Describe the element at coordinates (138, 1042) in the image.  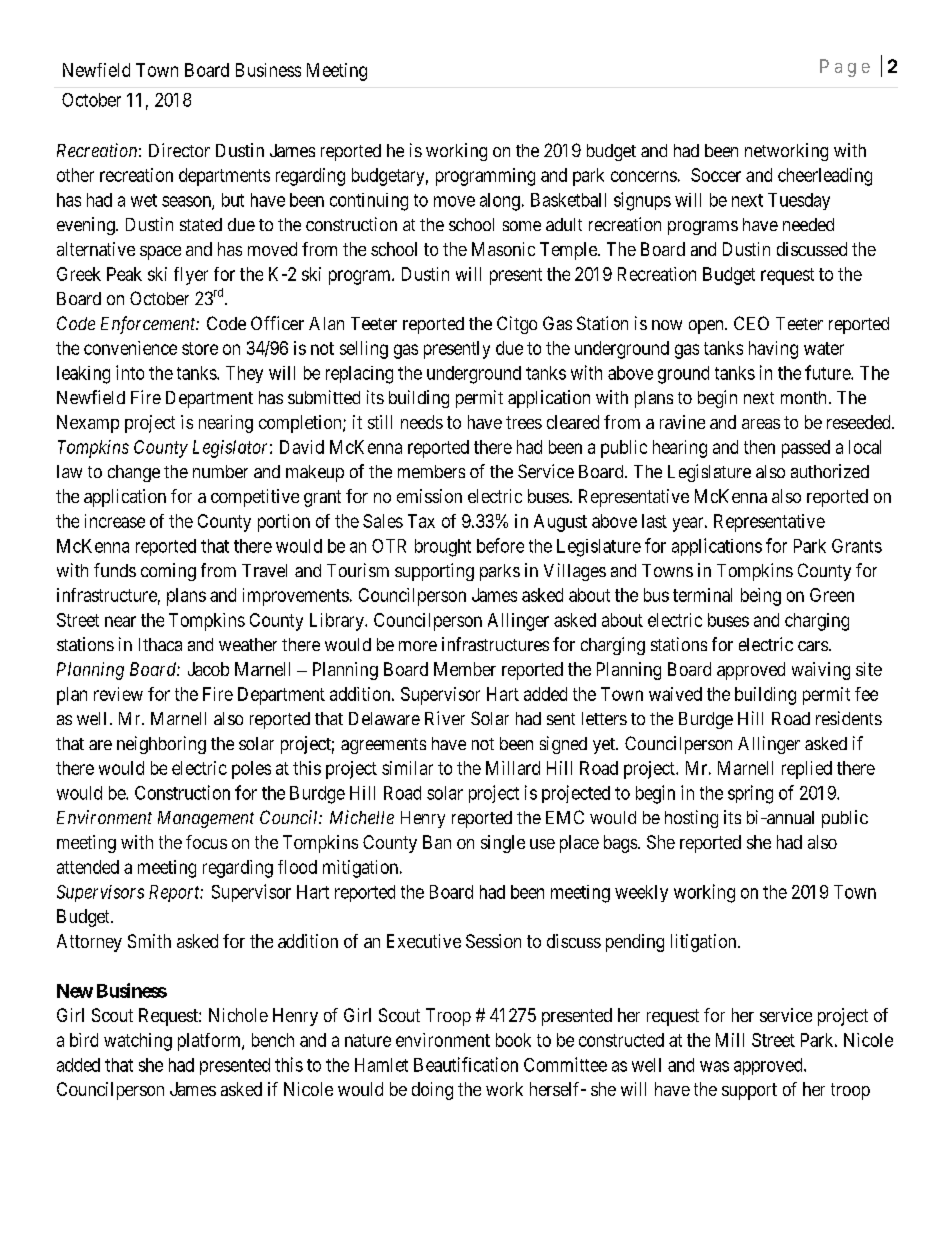
I see `watching` at that location.
